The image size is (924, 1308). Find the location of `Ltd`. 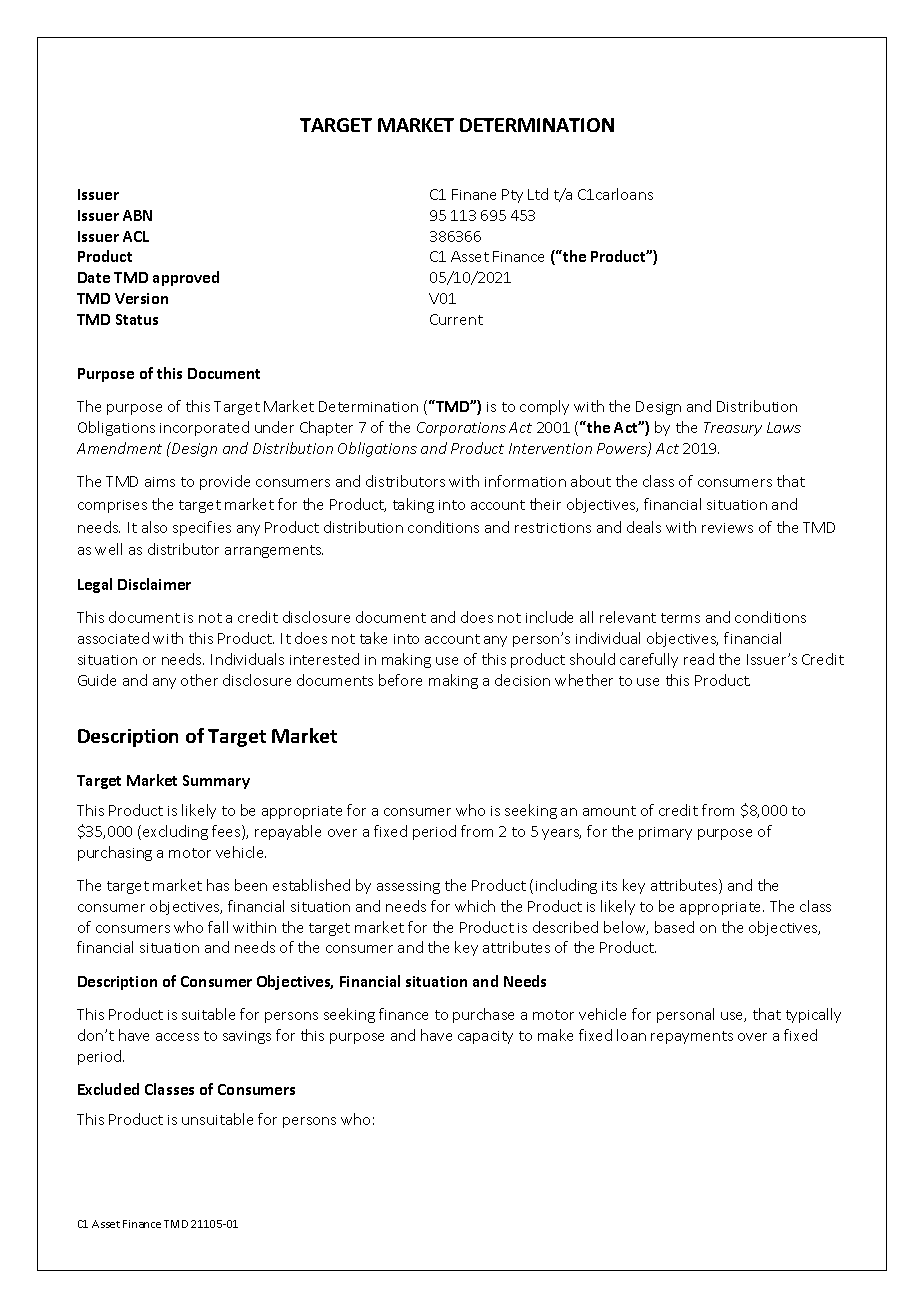

Ltd is located at coordinates (538, 194).
